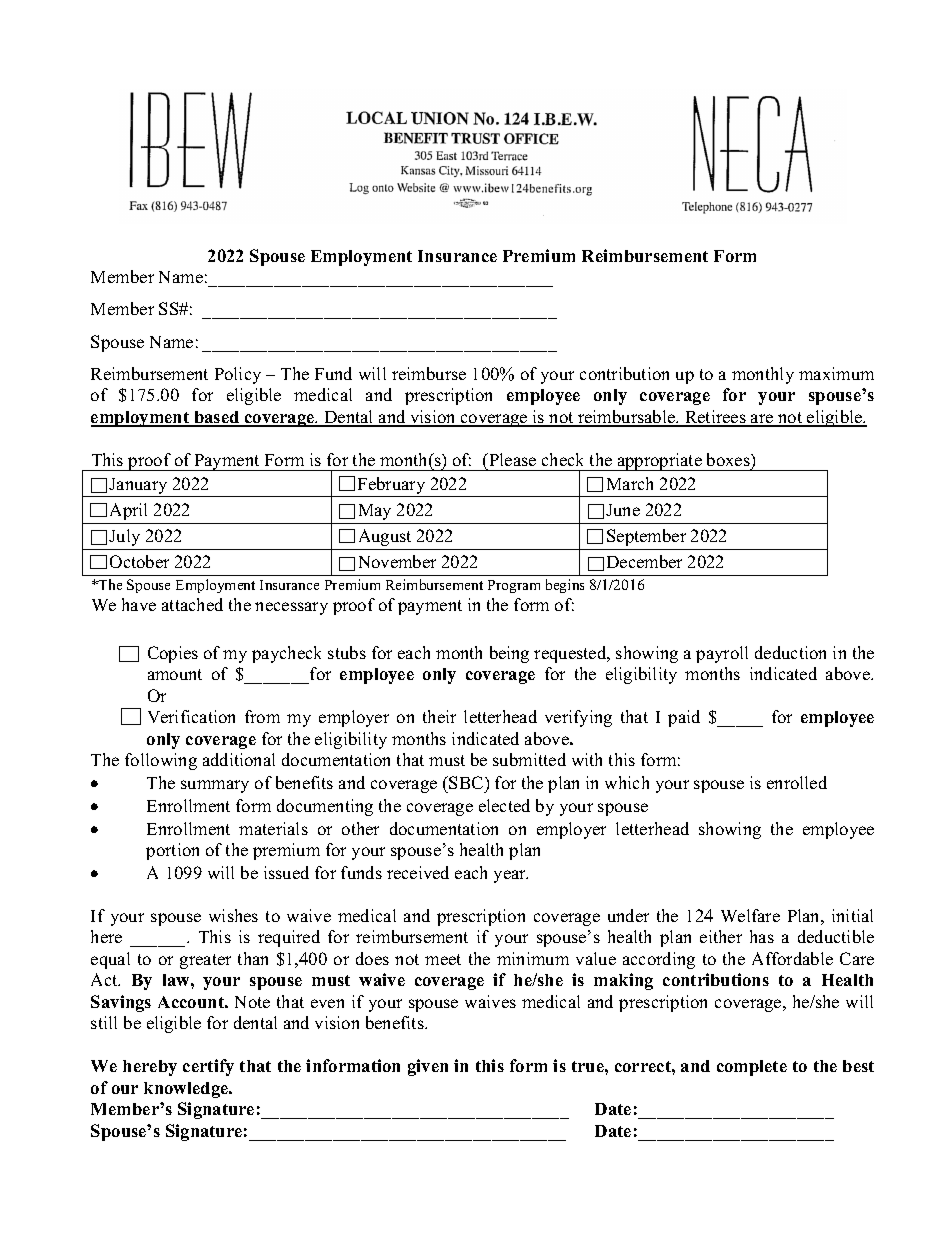 The width and height of the image is (952, 1233). Describe the element at coordinates (790, 652) in the image. I see `deduction` at that location.
